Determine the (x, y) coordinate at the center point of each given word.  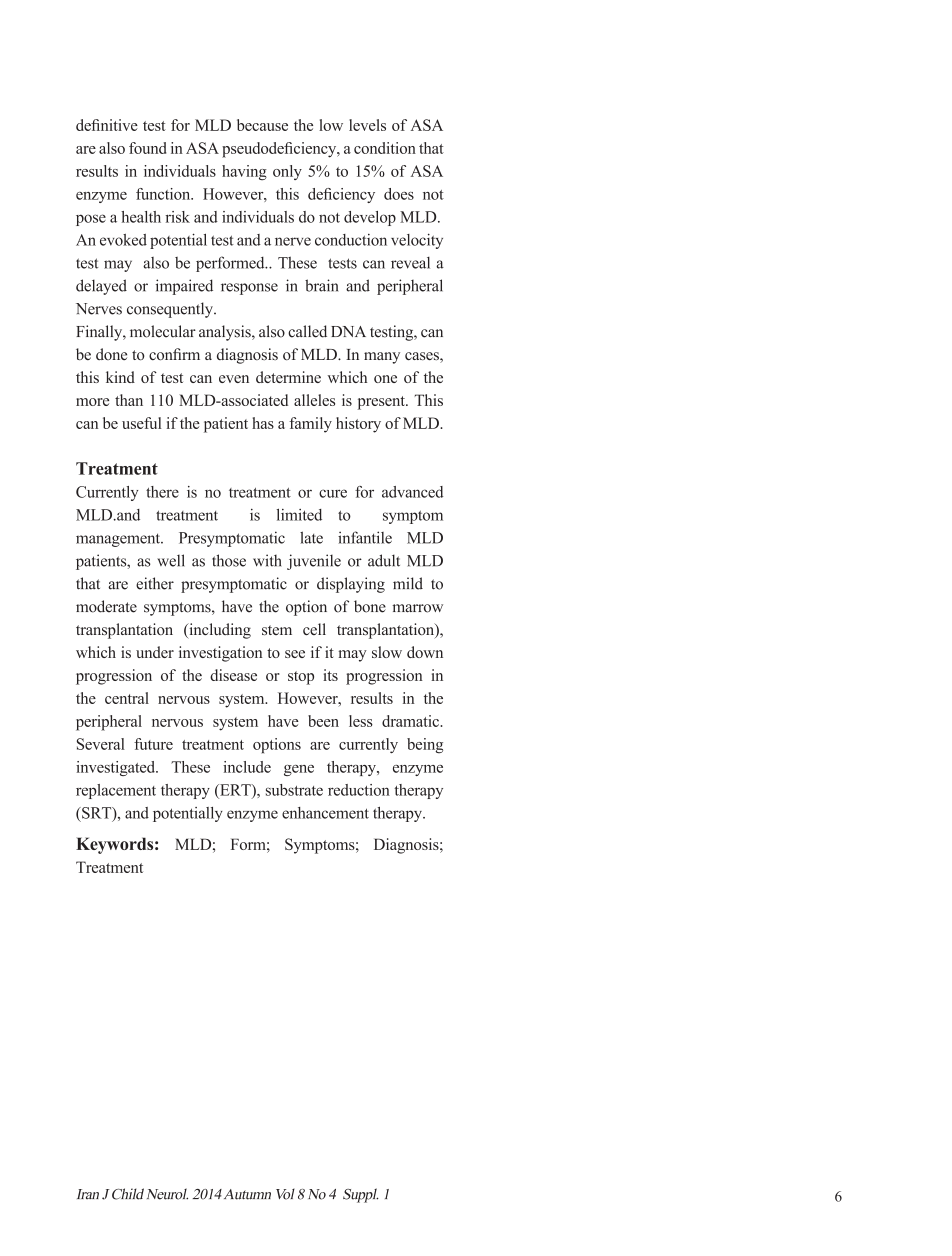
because (262, 125)
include (247, 767)
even (234, 379)
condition (385, 148)
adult (384, 560)
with (267, 560)
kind (120, 377)
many (382, 358)
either (155, 583)
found (147, 148)
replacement (116, 791)
